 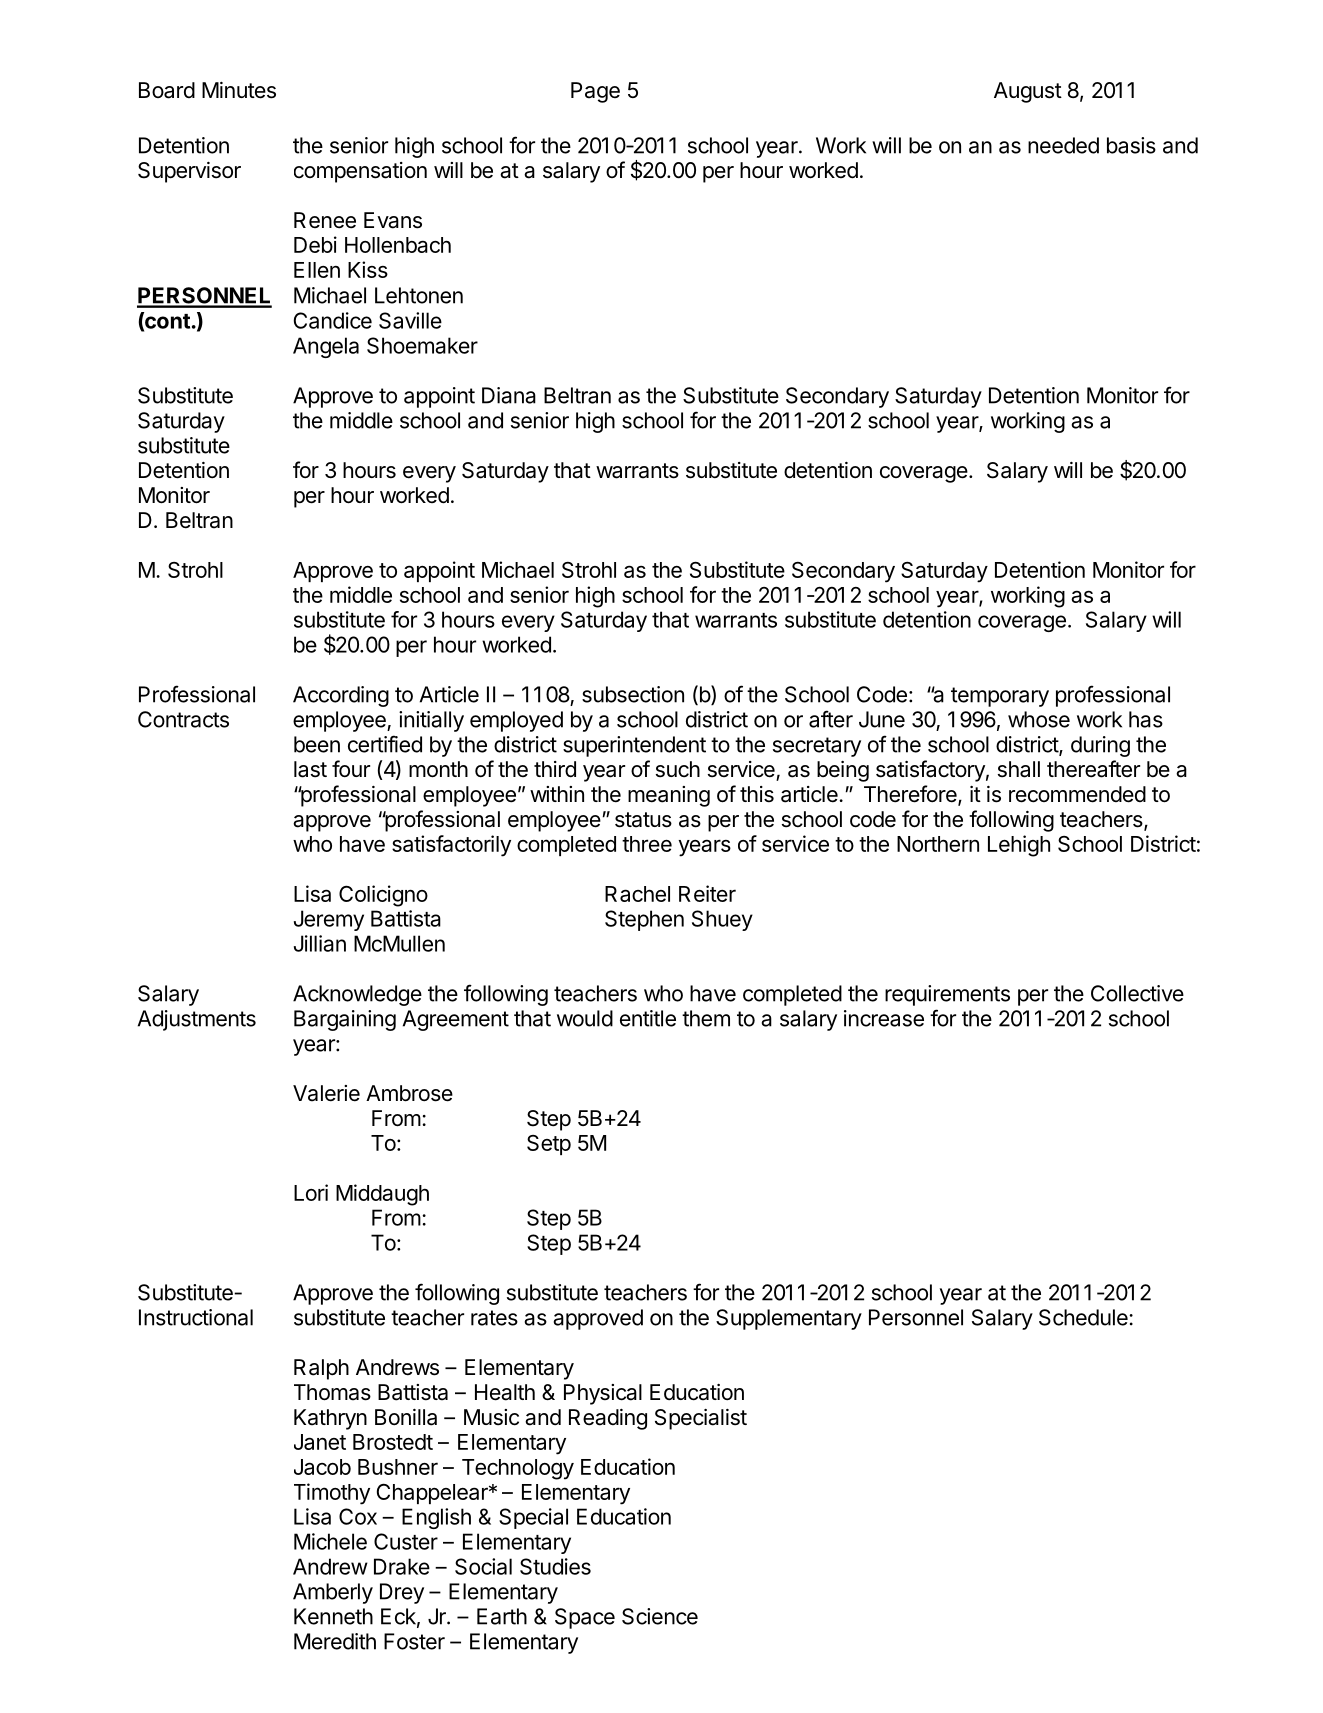 I want to click on Science, so click(x=660, y=1616).
